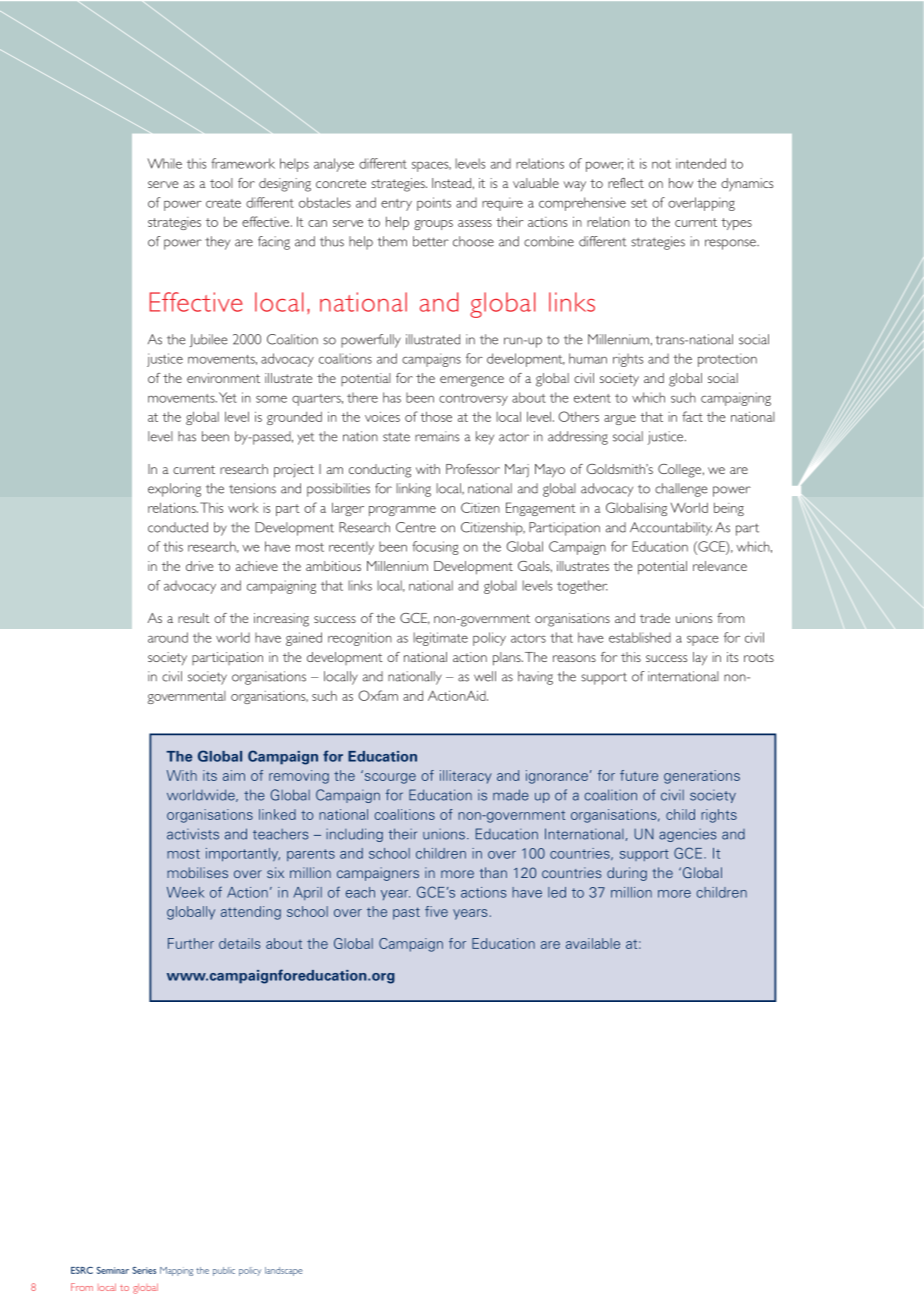 Image resolution: width=924 pixels, height=1308 pixels. Describe the element at coordinates (627, 874) in the screenshot. I see `during` at that location.
